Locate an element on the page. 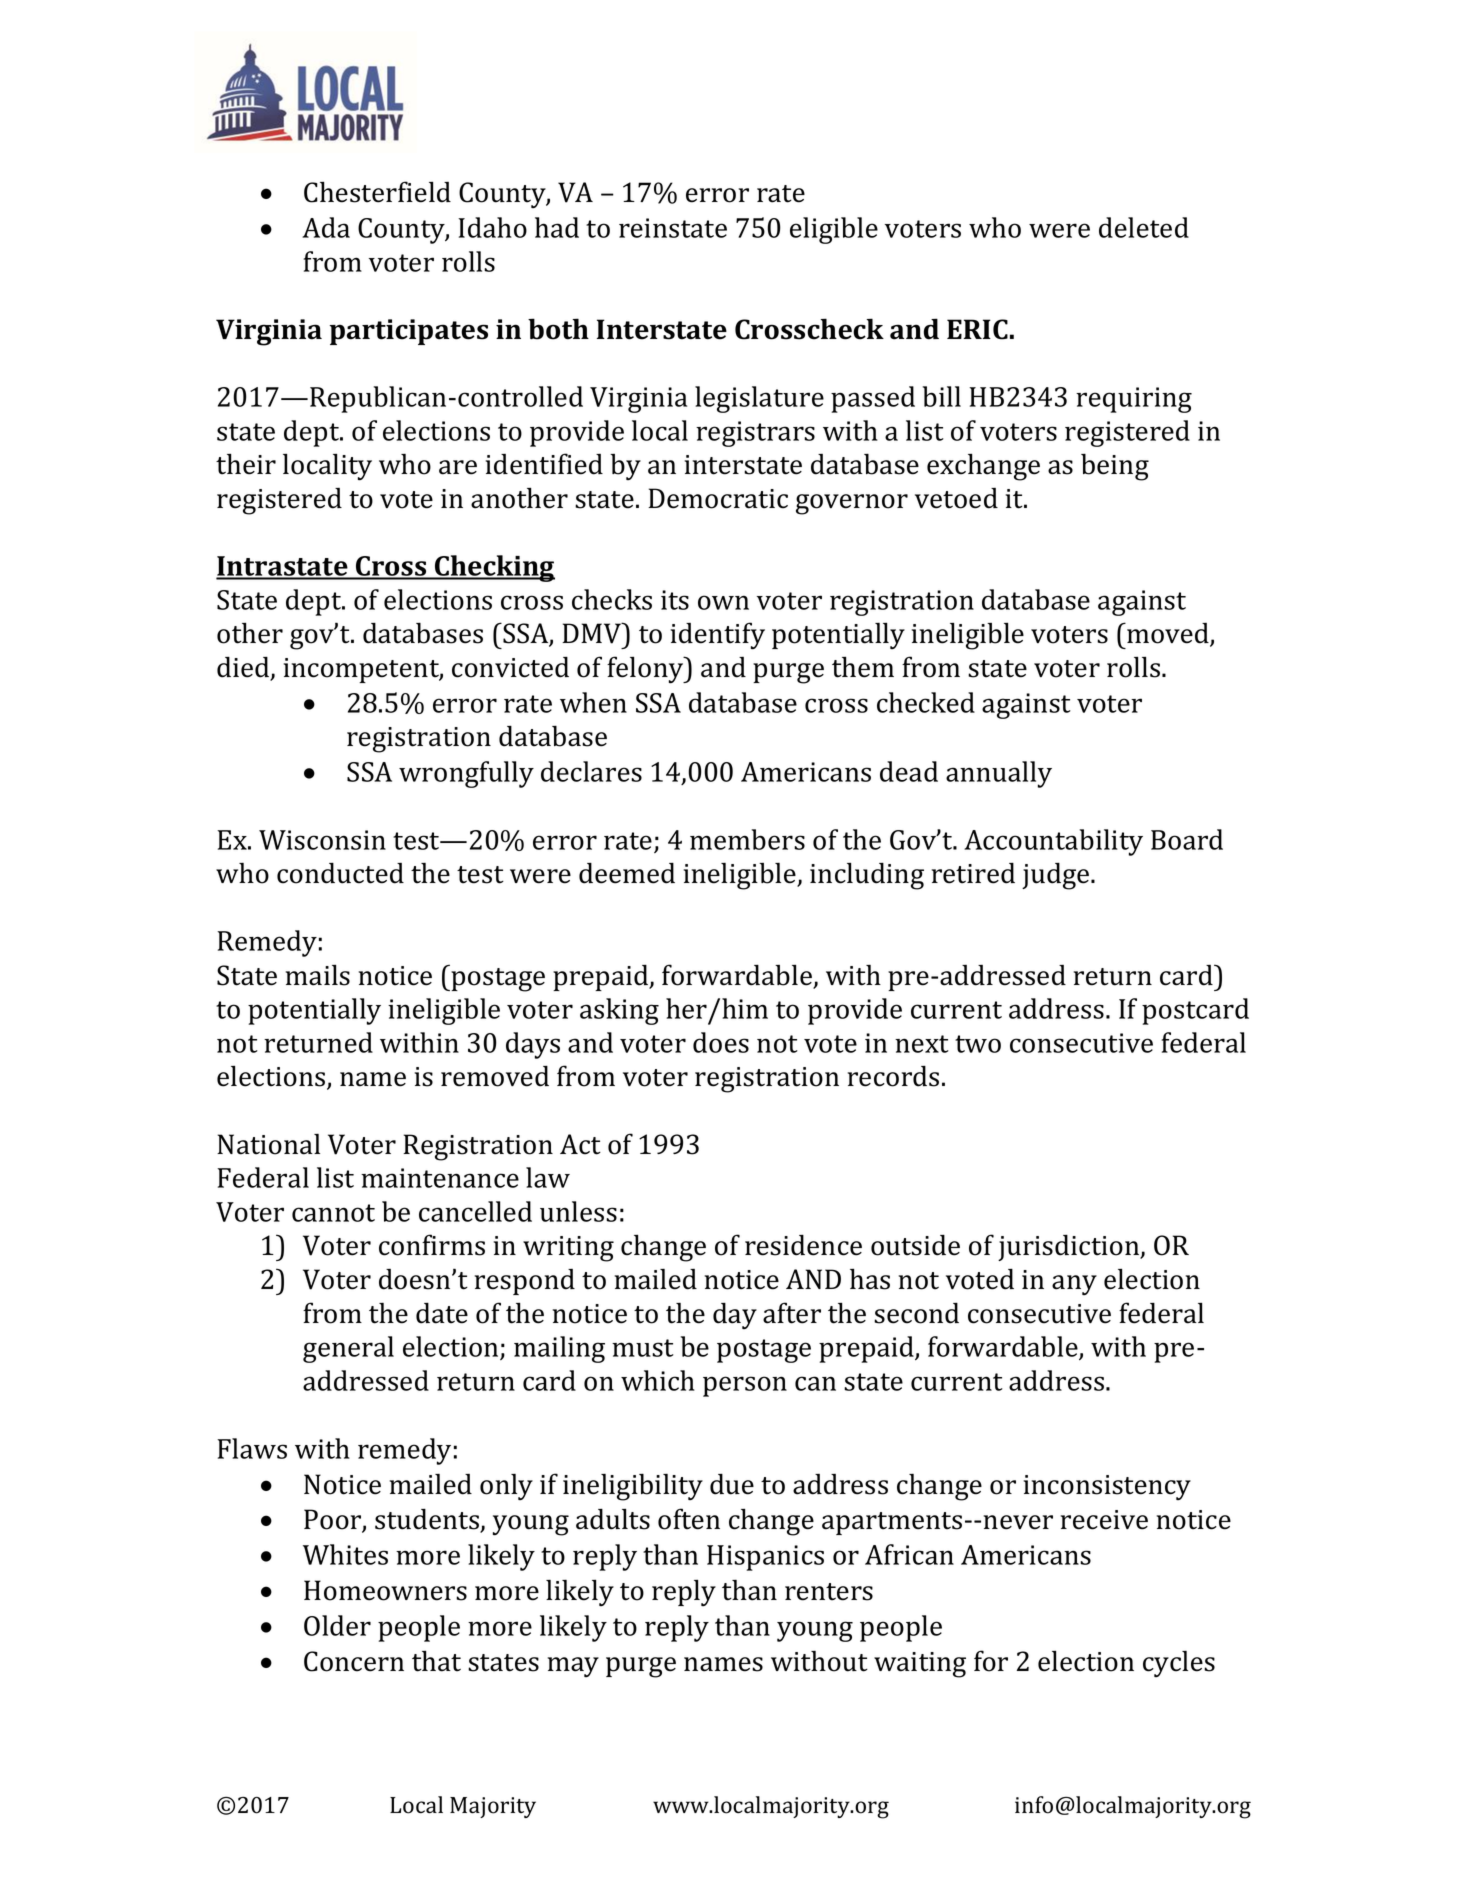 The width and height of the image is (1471, 1904). had is located at coordinates (557, 227).
